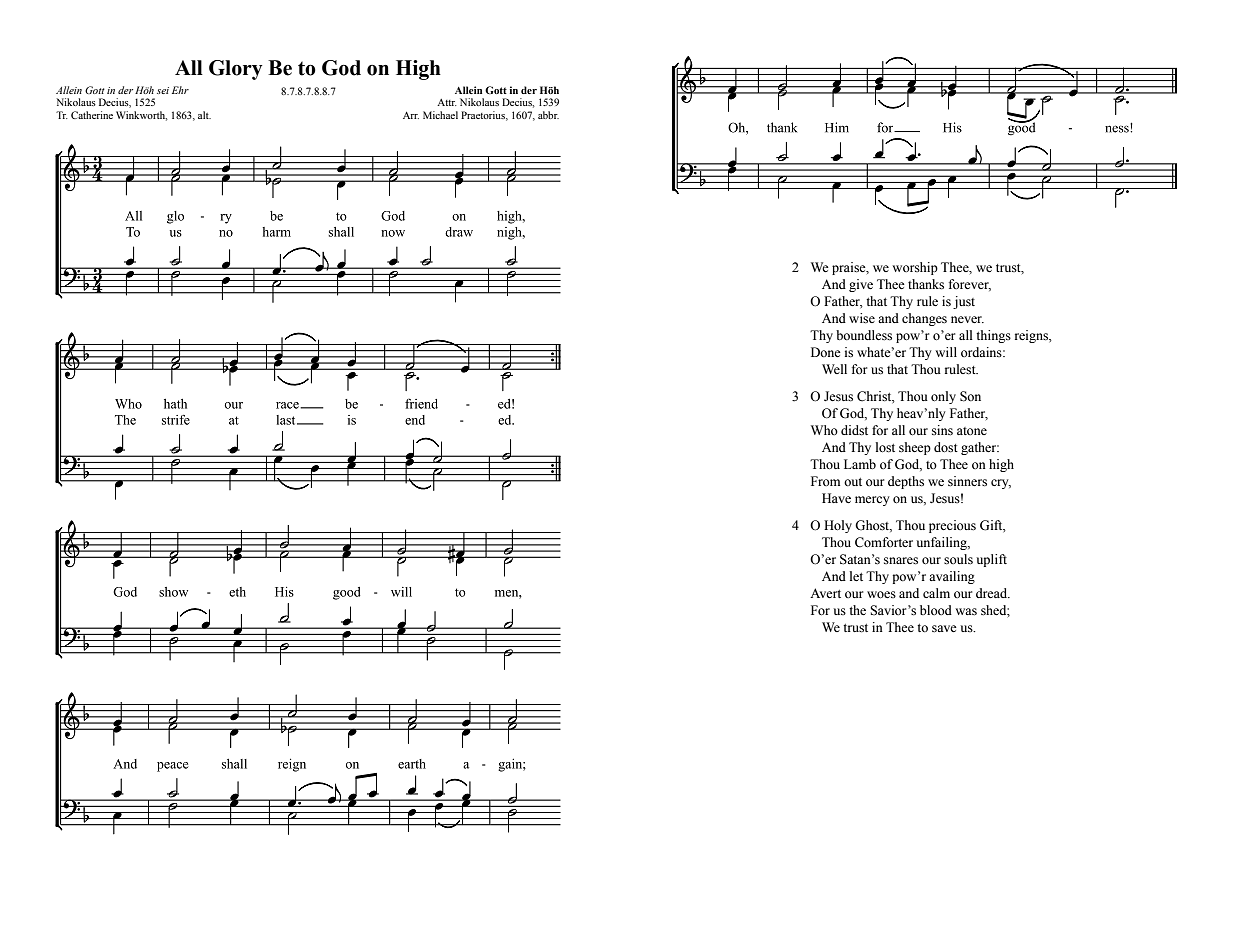 The width and height of the screenshot is (1233, 952). What do you see at coordinates (824, 430) in the screenshot?
I see `Who` at bounding box center [824, 430].
